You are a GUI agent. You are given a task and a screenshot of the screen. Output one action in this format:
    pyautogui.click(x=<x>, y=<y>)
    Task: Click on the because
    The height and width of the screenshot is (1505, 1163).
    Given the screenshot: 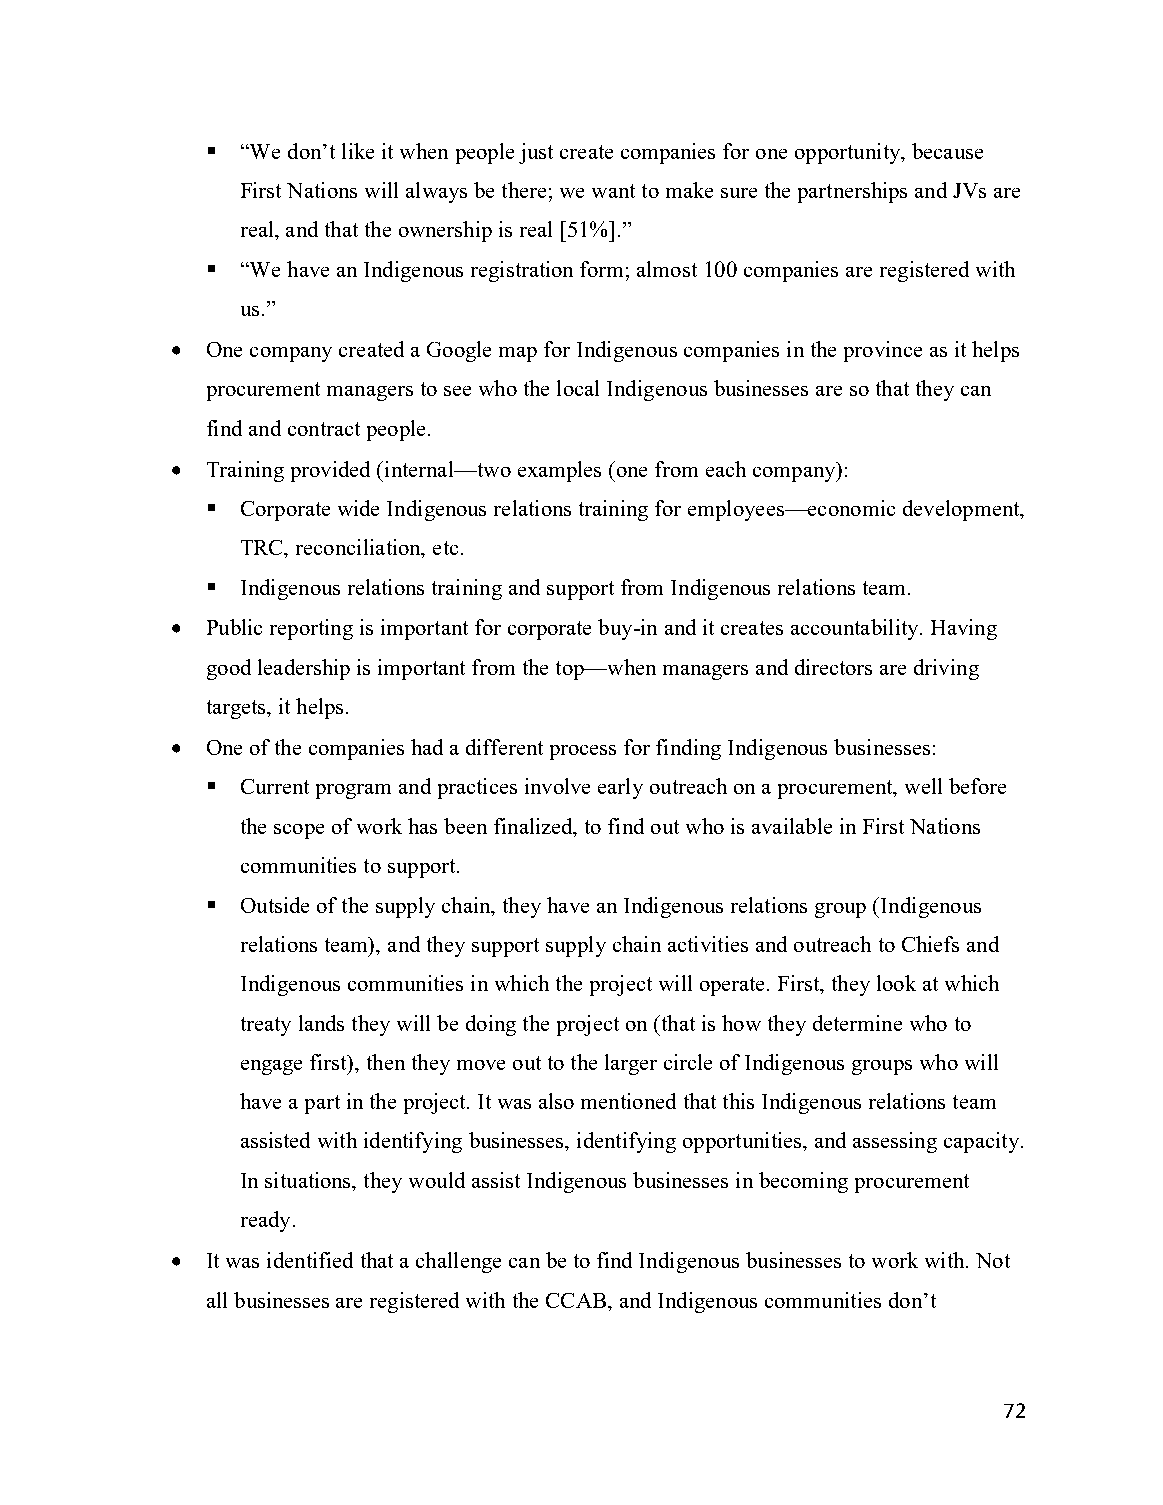 What is the action you would take?
    pyautogui.click(x=947, y=151)
